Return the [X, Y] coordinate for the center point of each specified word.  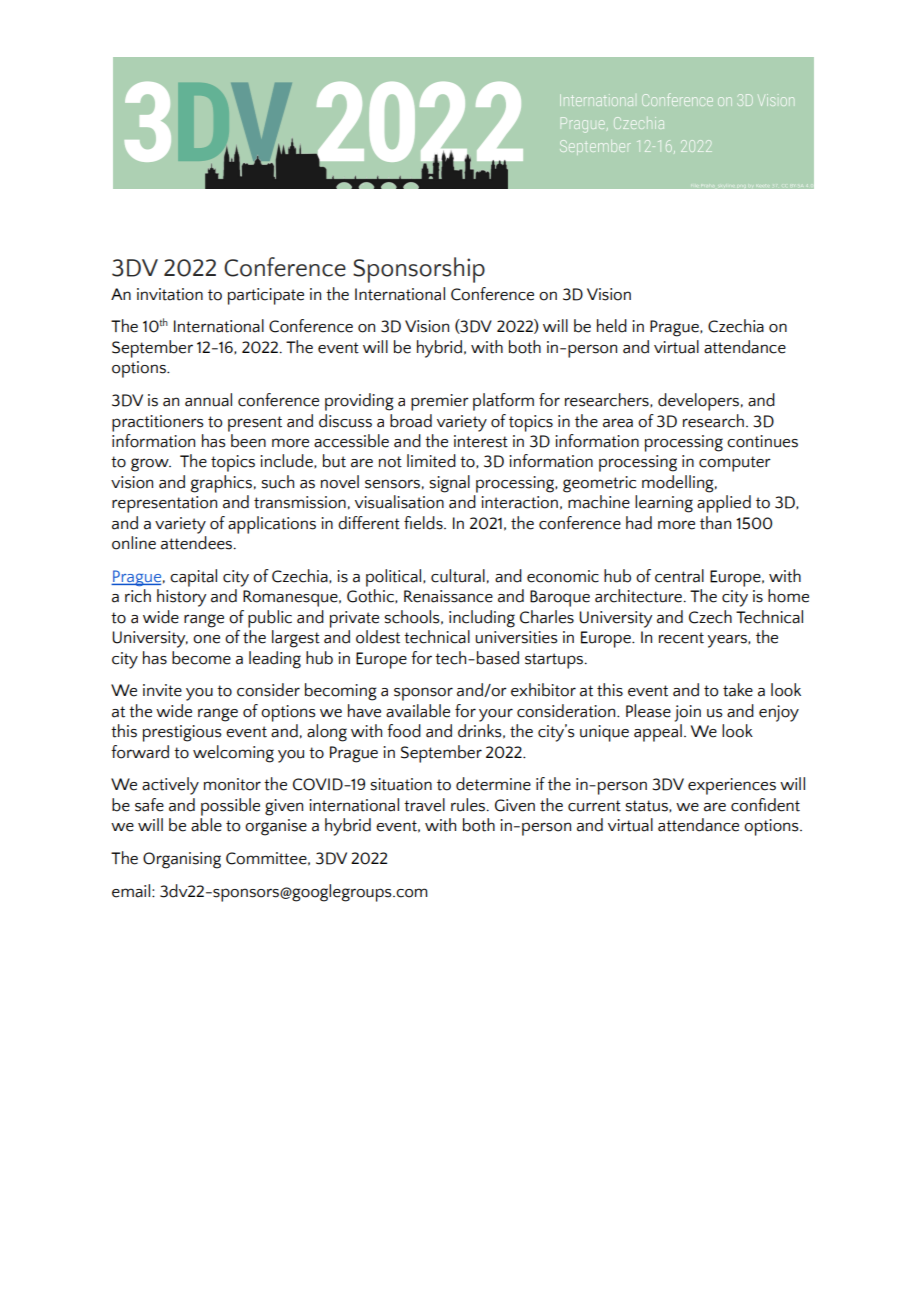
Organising [182, 860]
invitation [170, 294]
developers [698, 402]
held [612, 326]
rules [469, 805]
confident [765, 805]
